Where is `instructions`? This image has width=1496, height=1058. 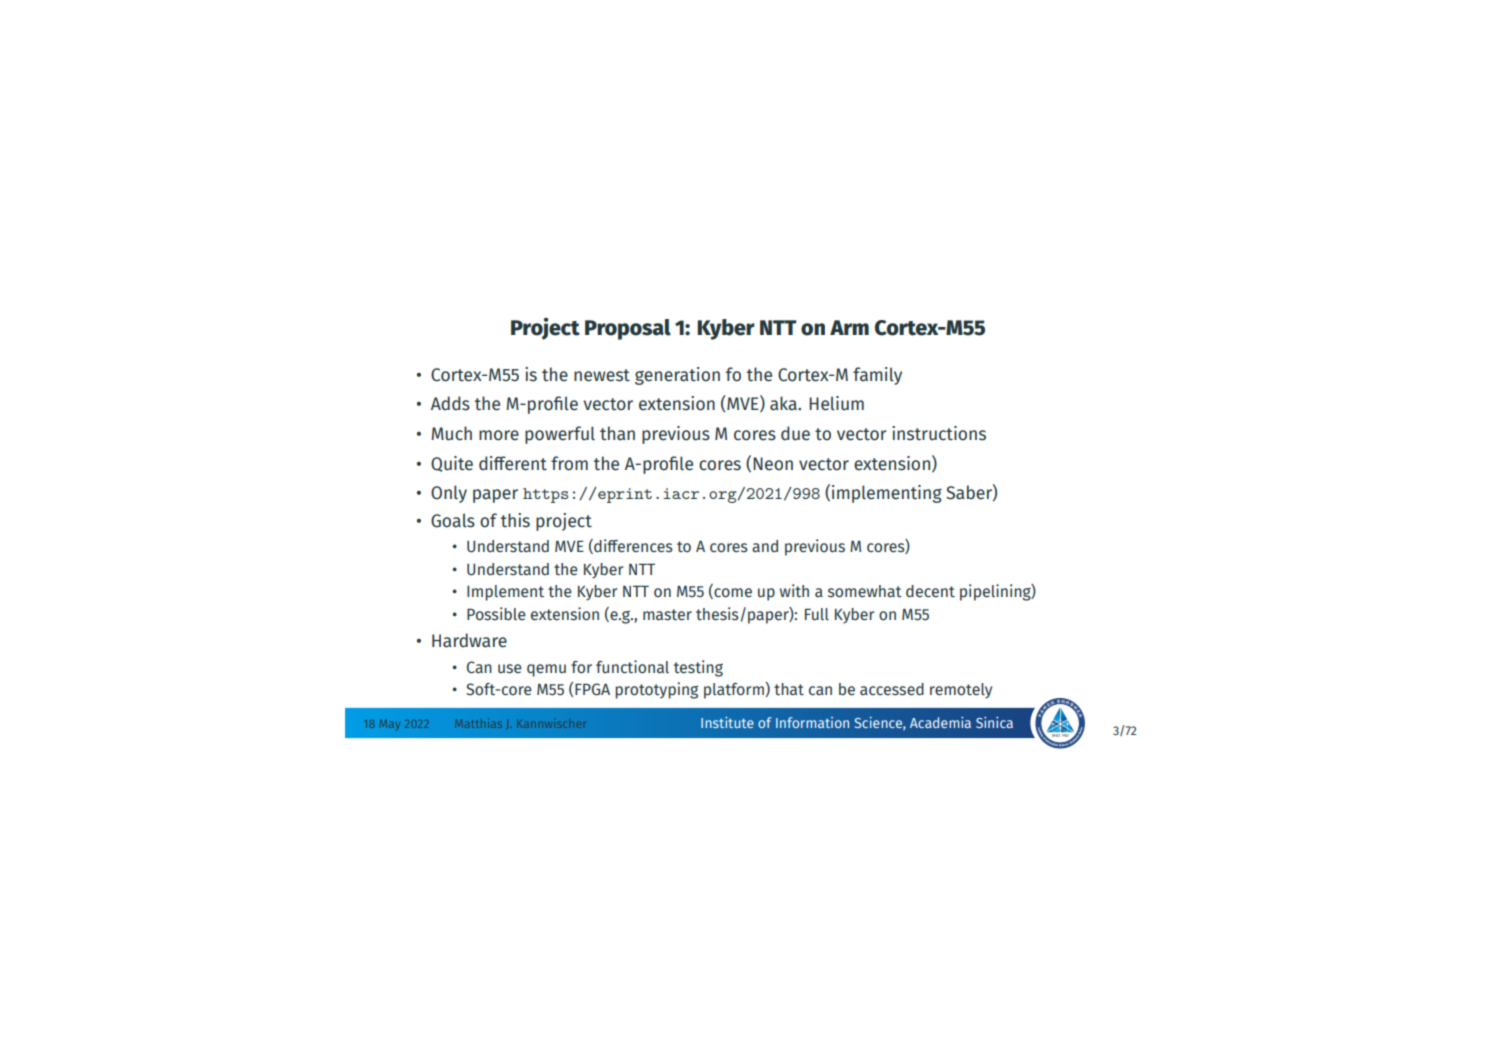 instructions is located at coordinates (939, 433).
